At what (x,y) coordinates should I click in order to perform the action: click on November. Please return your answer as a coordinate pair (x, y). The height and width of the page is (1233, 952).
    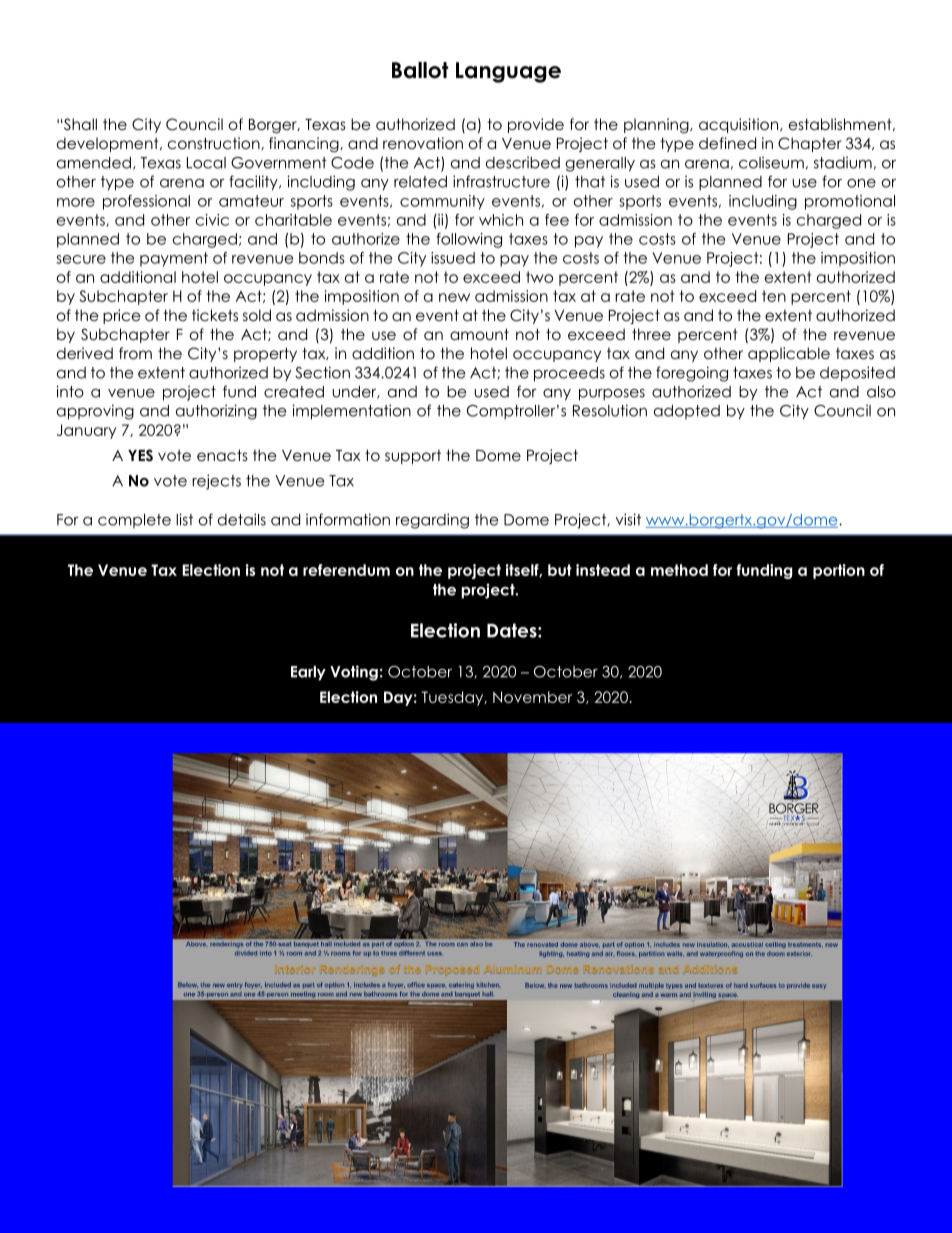
    Looking at the image, I should click on (532, 697).
